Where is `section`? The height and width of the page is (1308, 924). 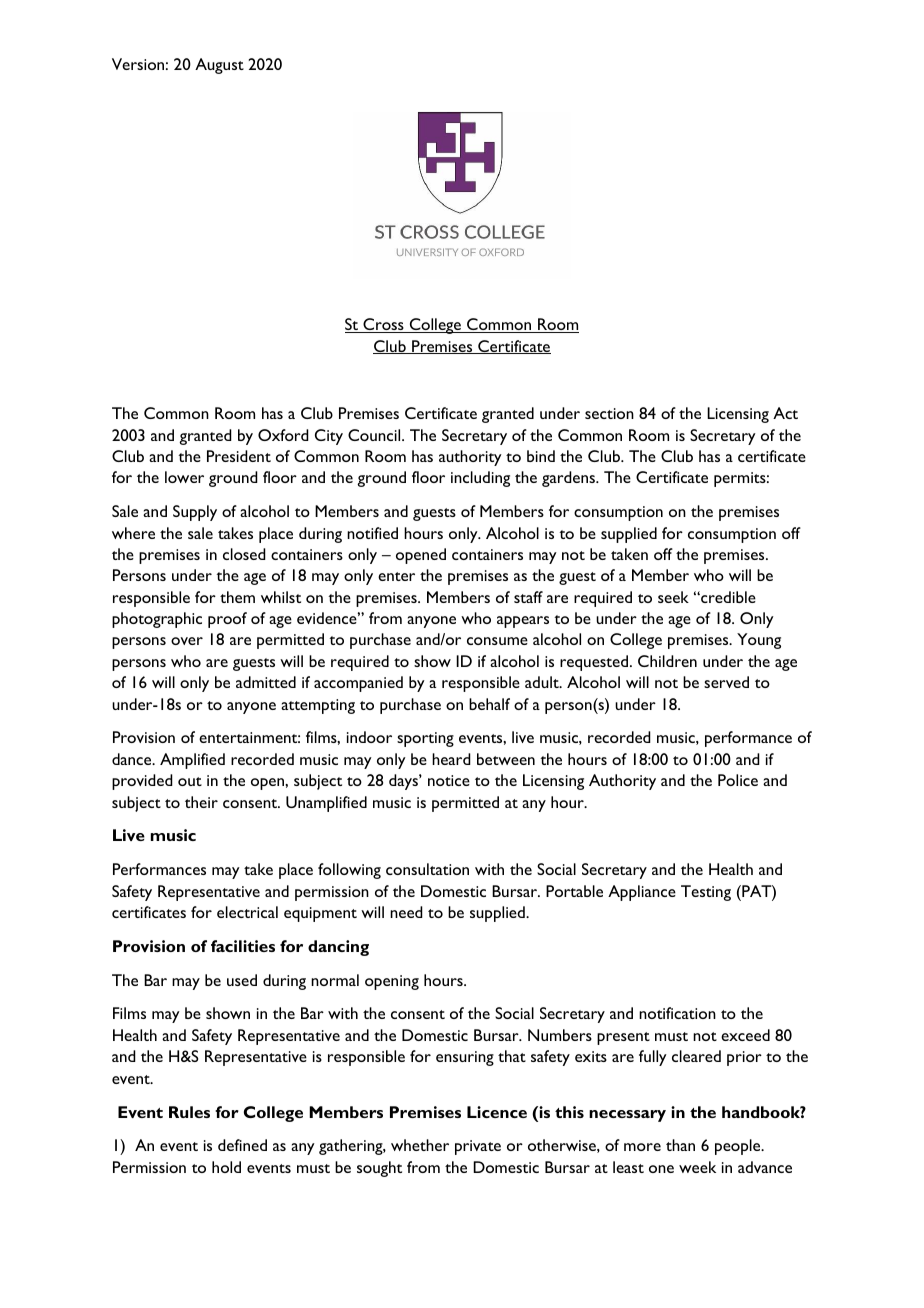 section is located at coordinates (609, 413).
